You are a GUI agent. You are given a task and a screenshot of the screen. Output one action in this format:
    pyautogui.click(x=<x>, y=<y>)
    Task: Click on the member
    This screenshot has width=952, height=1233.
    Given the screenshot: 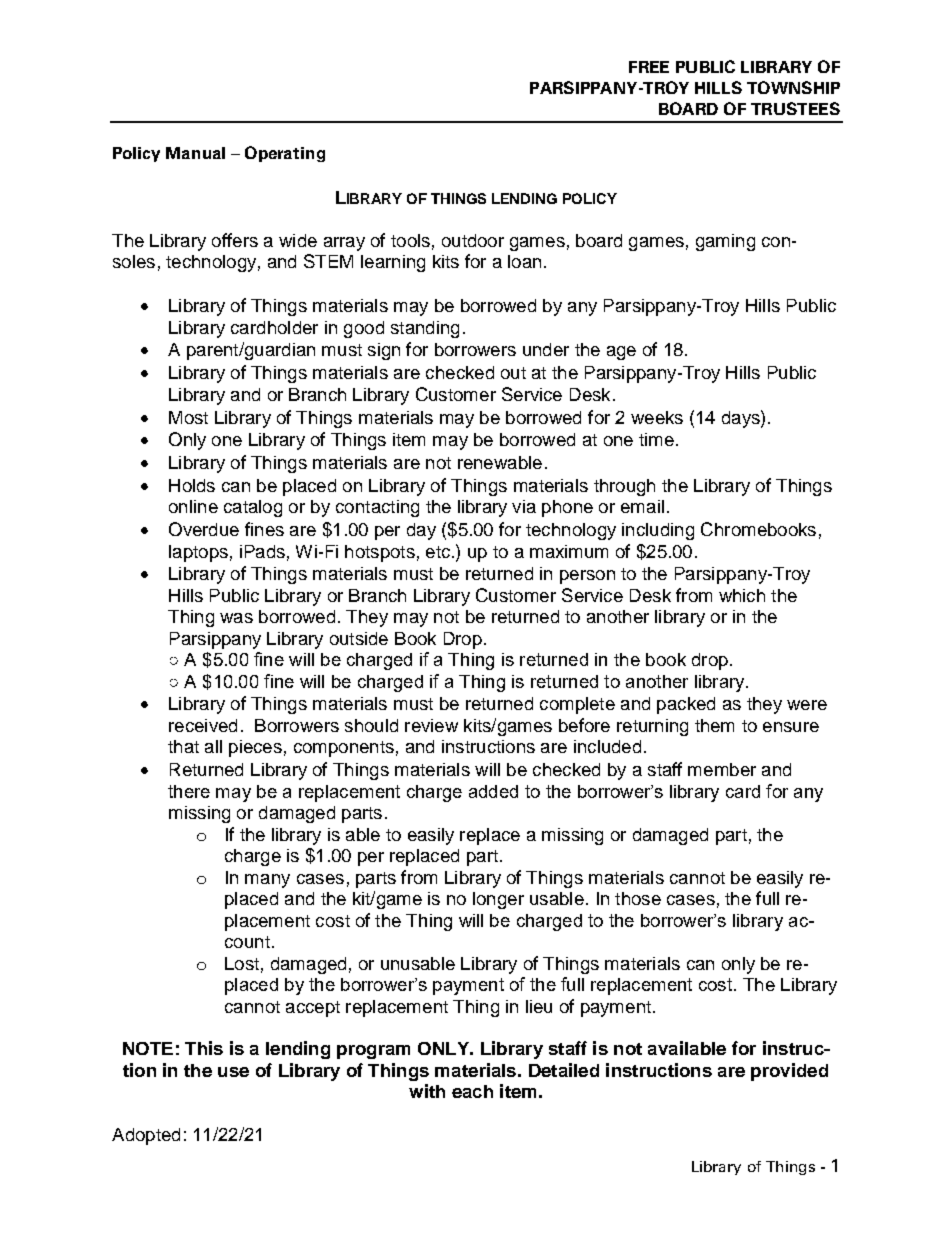 What is the action you would take?
    pyautogui.click(x=722, y=769)
